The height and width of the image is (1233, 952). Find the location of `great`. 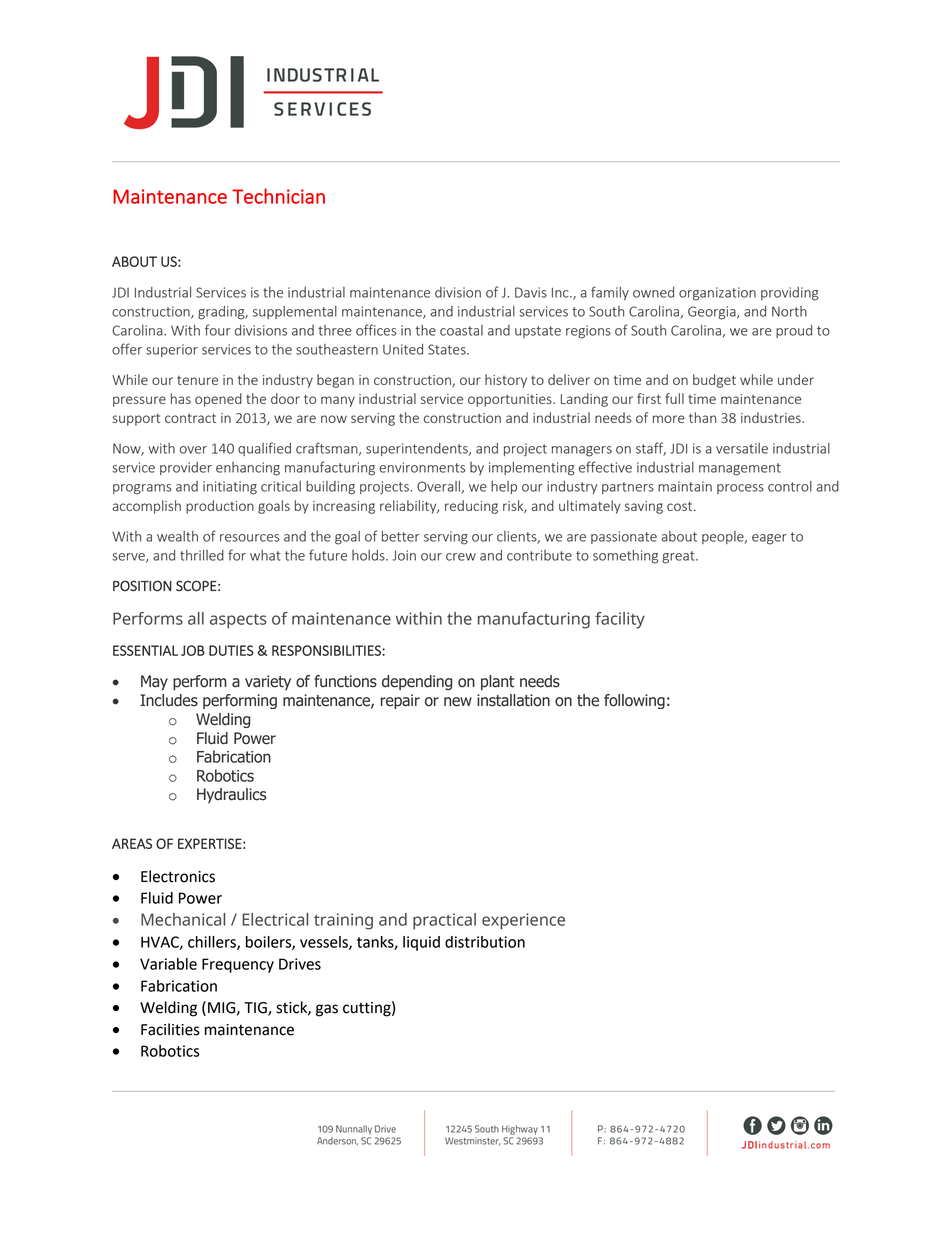

great is located at coordinates (679, 557).
